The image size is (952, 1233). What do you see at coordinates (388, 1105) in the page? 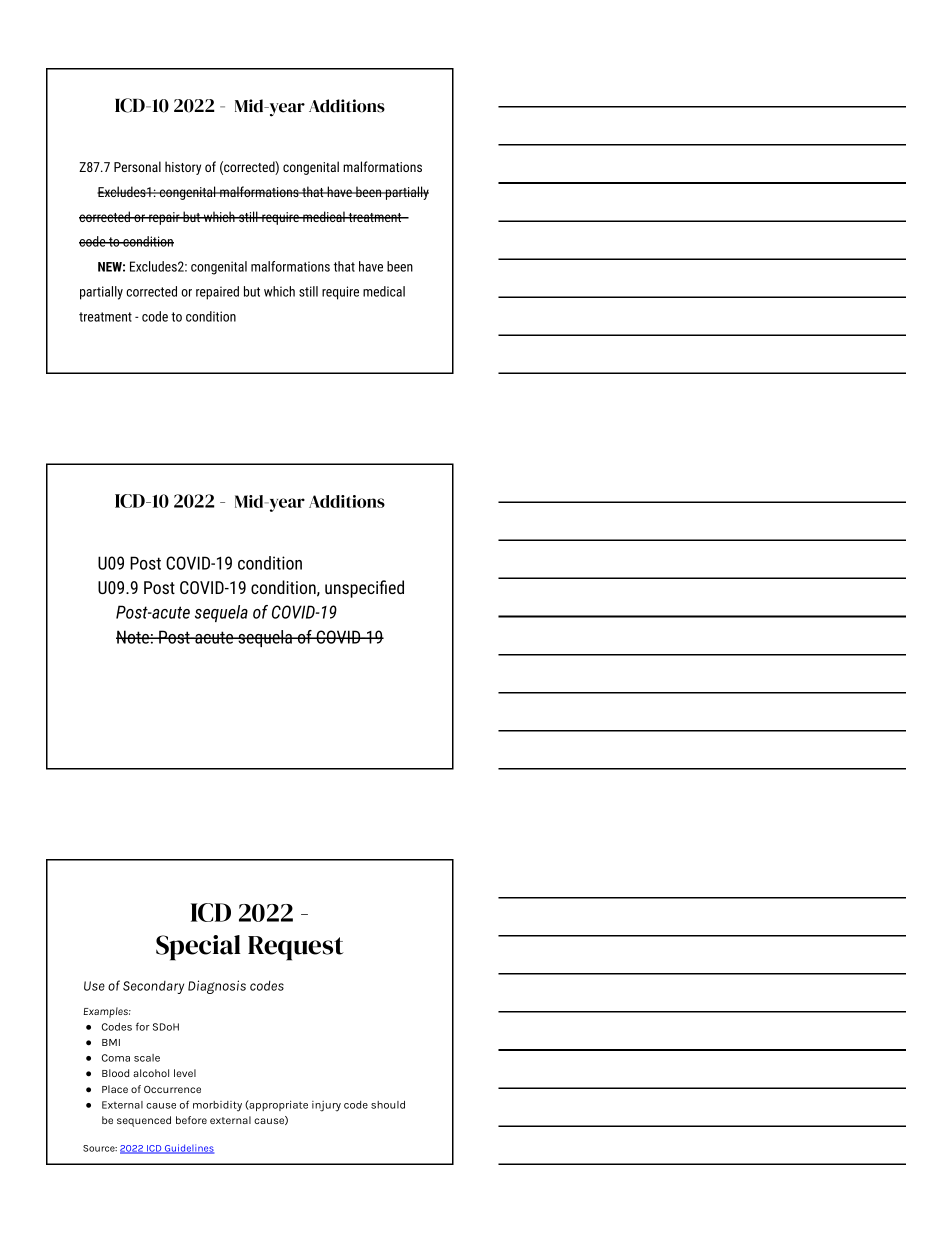
I see `should` at bounding box center [388, 1105].
